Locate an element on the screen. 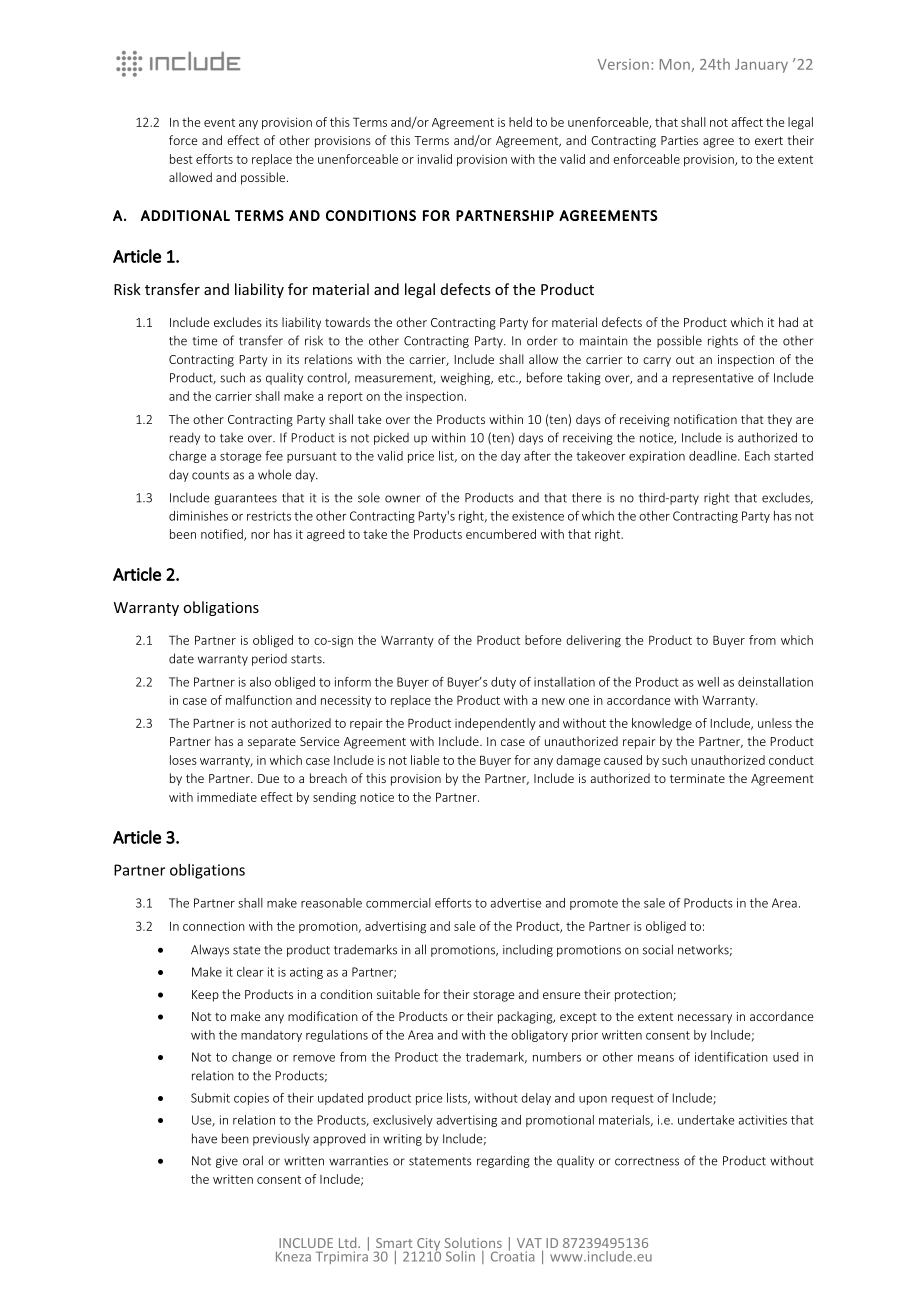  event is located at coordinates (219, 122).
